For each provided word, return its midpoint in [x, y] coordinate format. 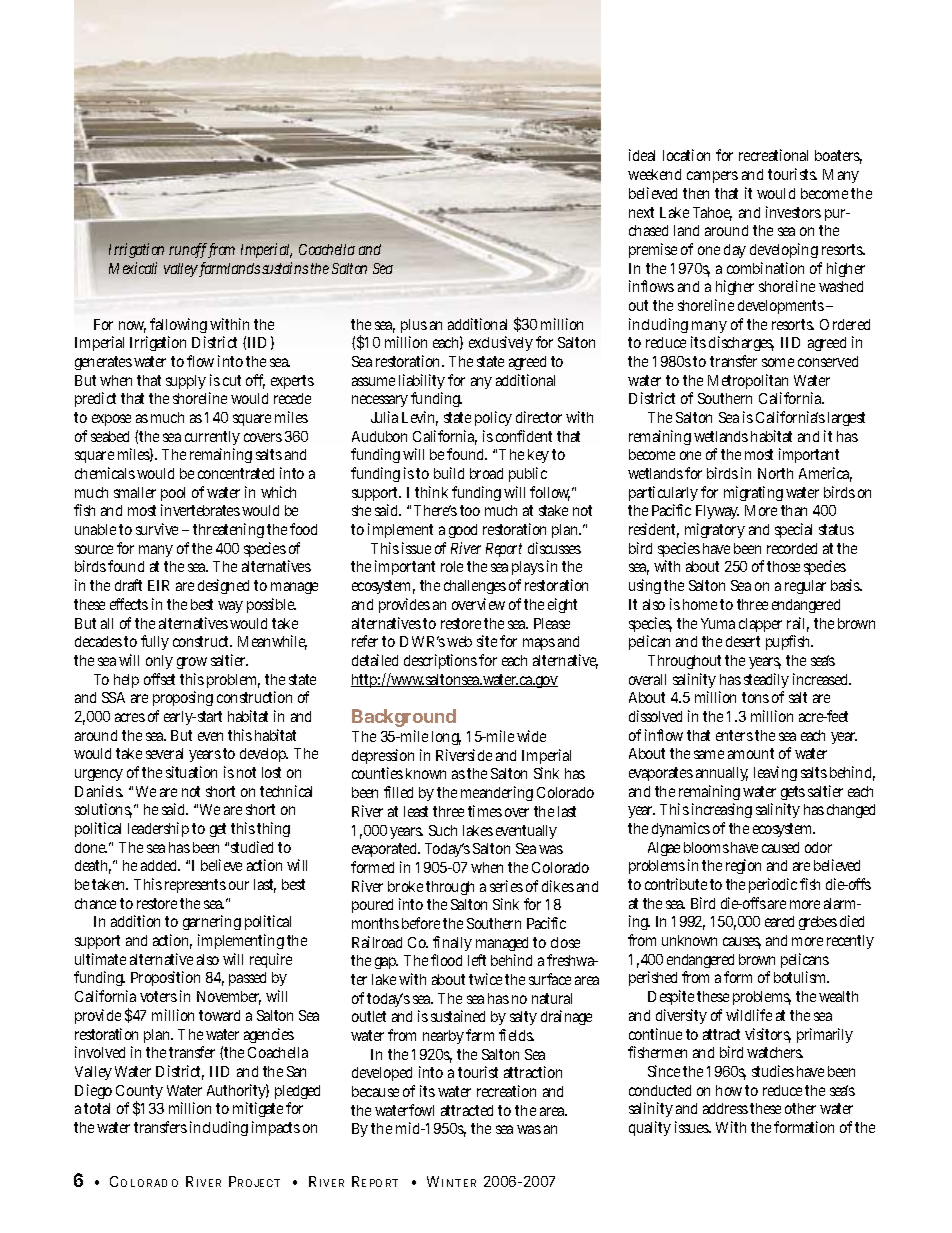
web [459, 641]
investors [793, 212]
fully [155, 642]
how [729, 1090]
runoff [188, 250]
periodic [773, 885]
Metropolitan [748, 381]
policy [493, 418]
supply [186, 382]
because [375, 1091]
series [506, 886]
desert [743, 641]
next [641, 212]
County [139, 1094]
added [158, 865]
